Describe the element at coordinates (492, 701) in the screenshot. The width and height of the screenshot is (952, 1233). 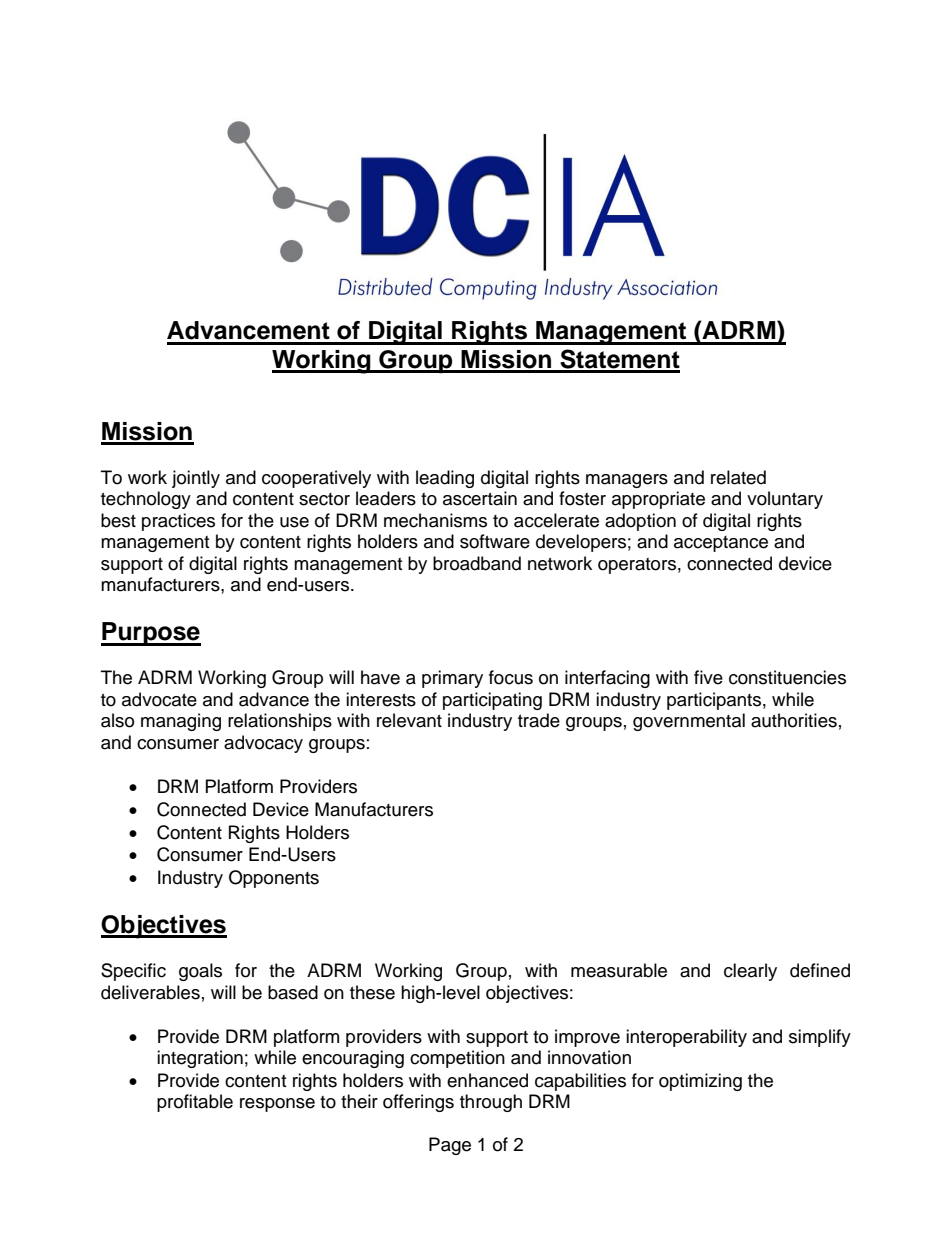
I see `participating` at that location.
